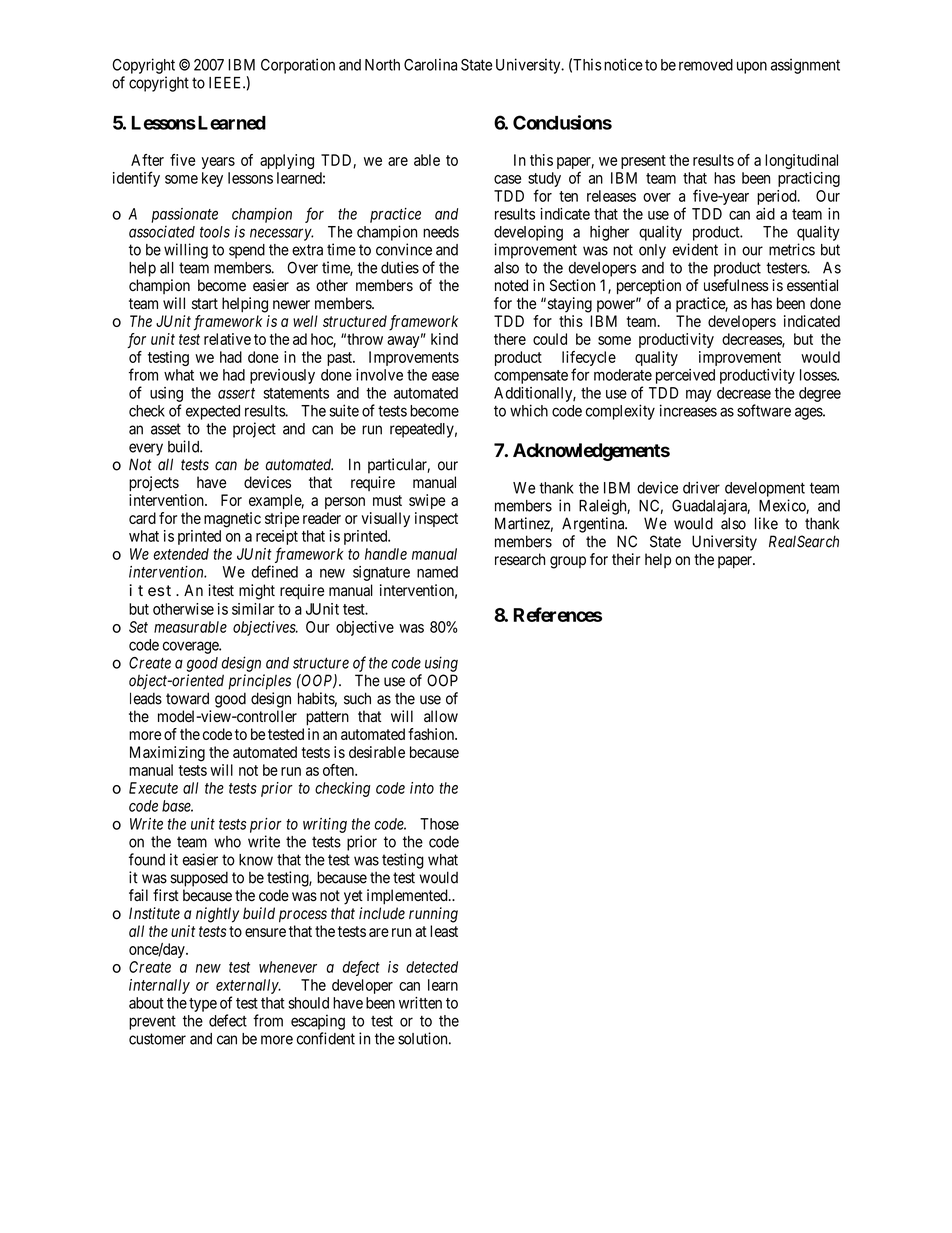 Image resolution: width=952 pixels, height=1233 pixels. I want to click on research, so click(520, 559).
